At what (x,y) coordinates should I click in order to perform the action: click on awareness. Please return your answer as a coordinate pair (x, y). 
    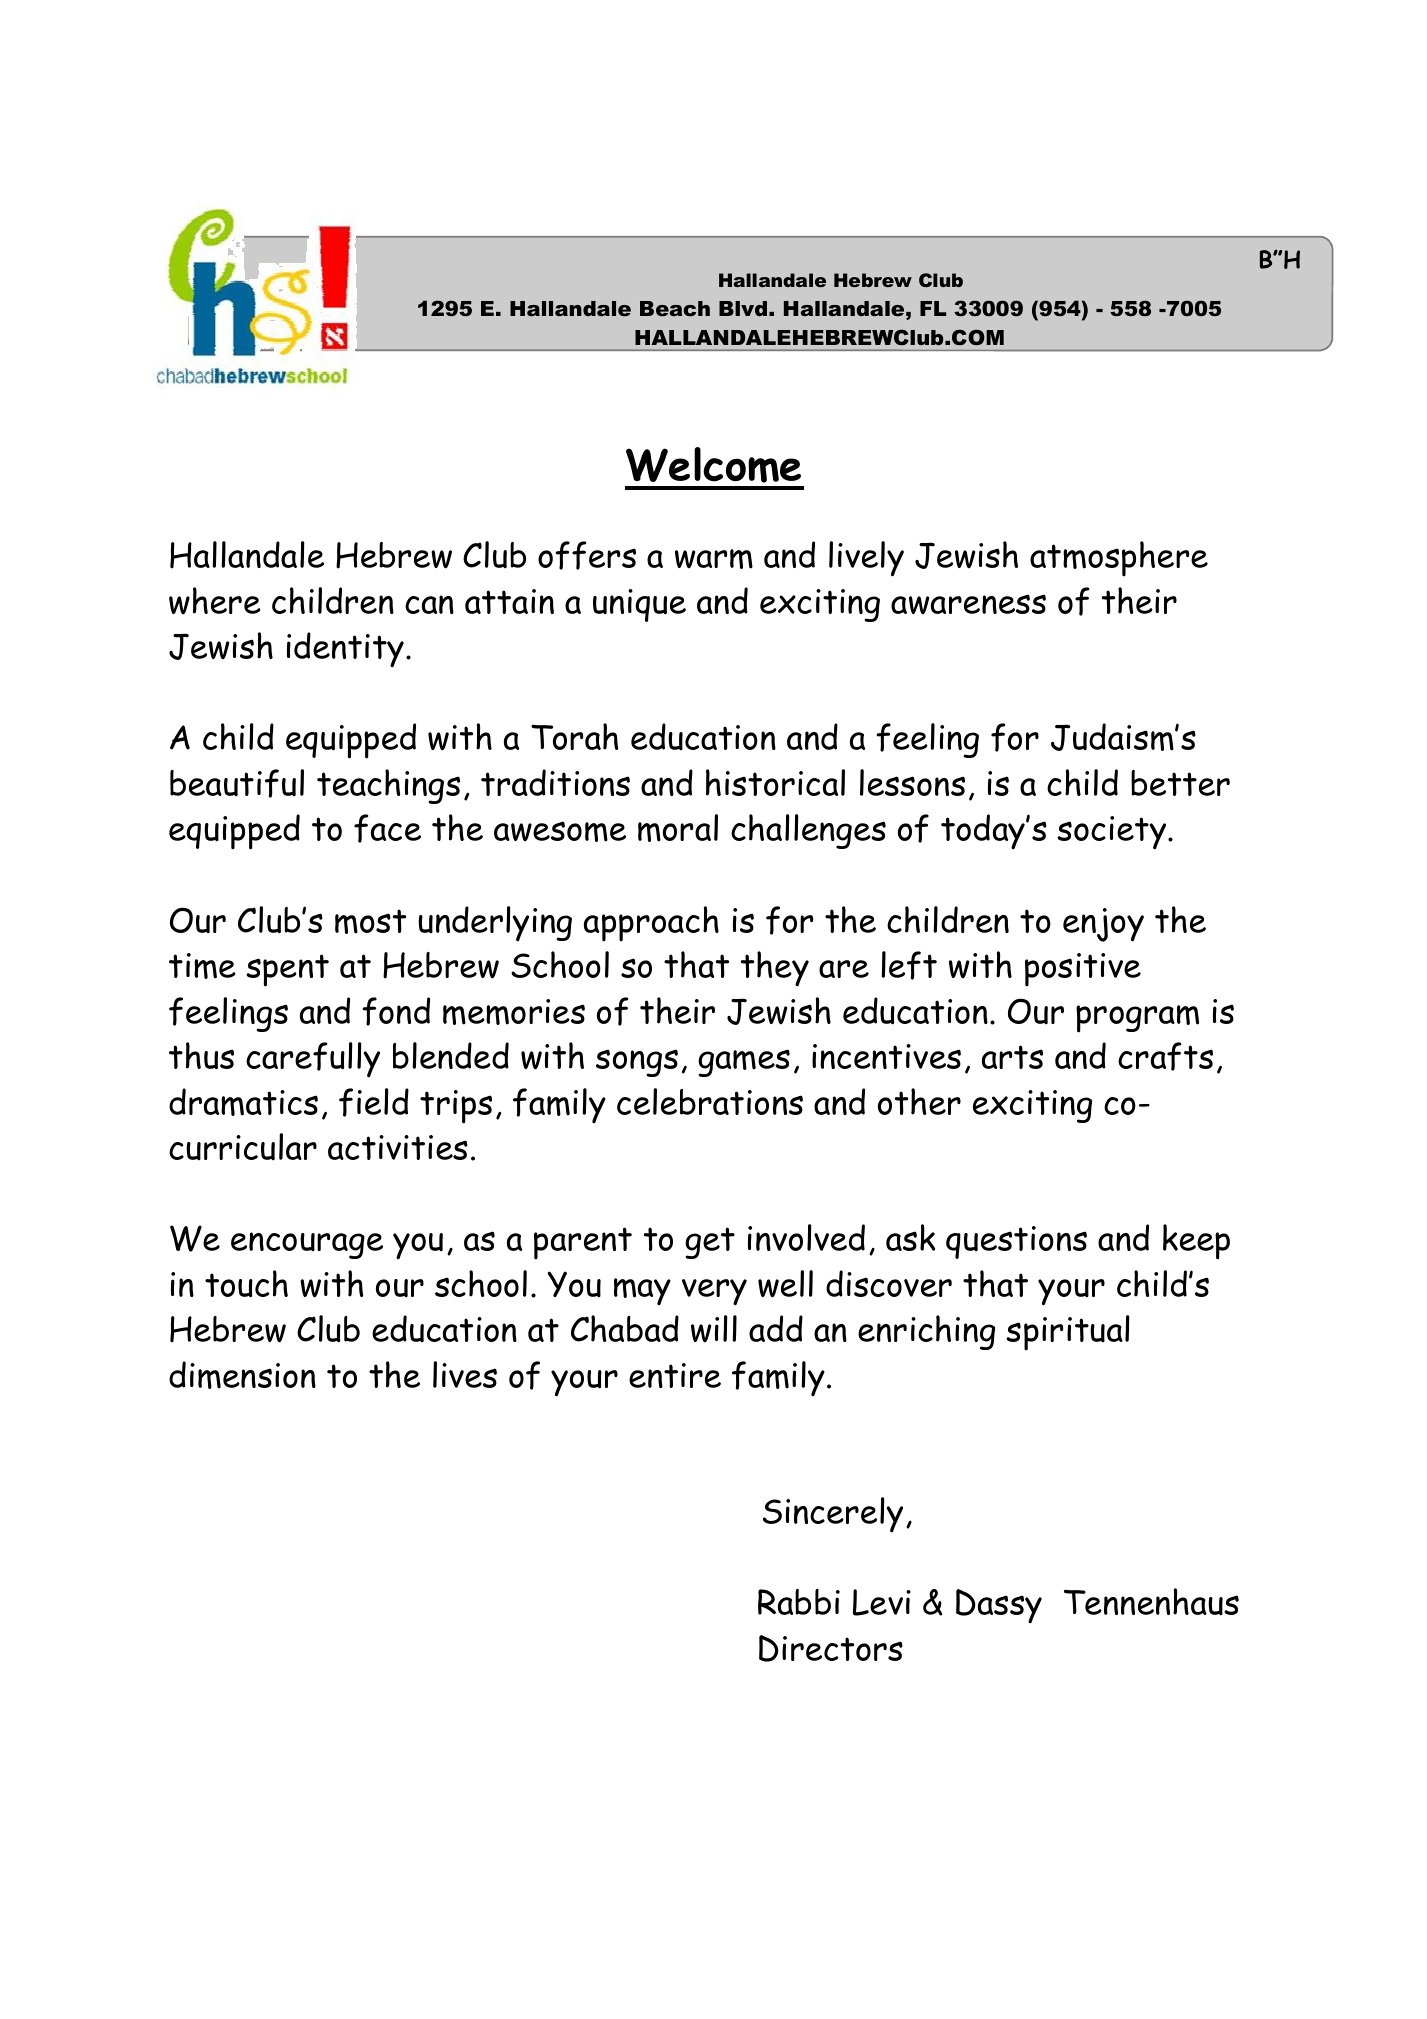
    Looking at the image, I should click on (968, 604).
